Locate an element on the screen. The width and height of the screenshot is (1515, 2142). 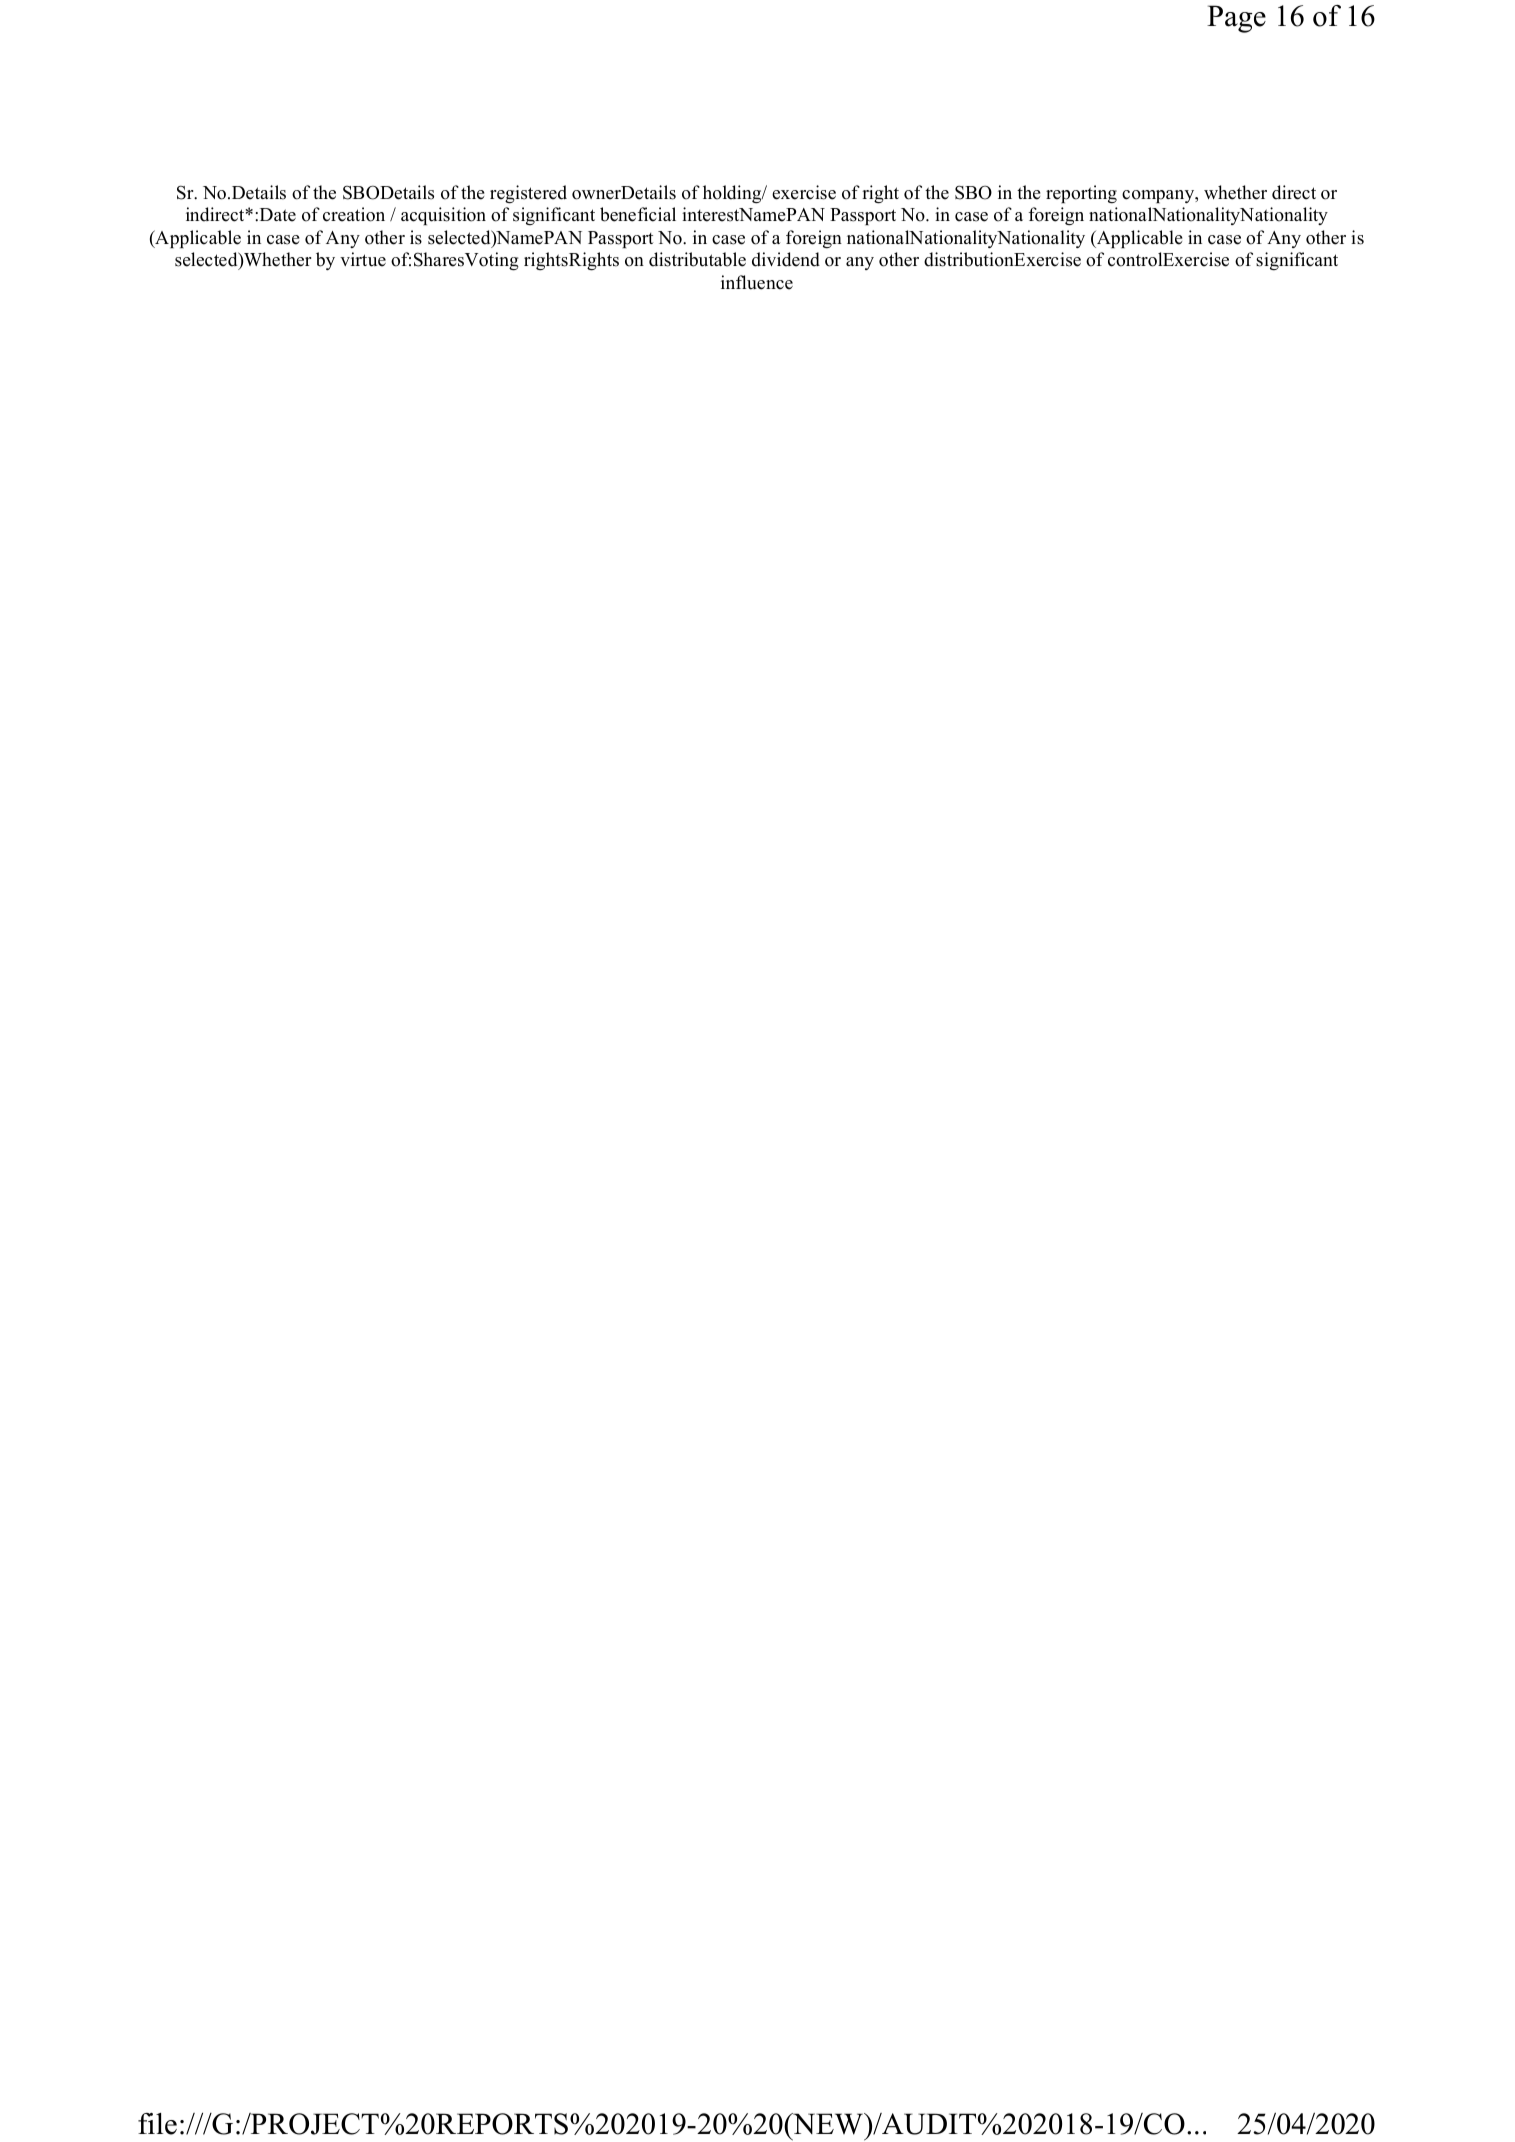
acquisition is located at coordinates (443, 216).
